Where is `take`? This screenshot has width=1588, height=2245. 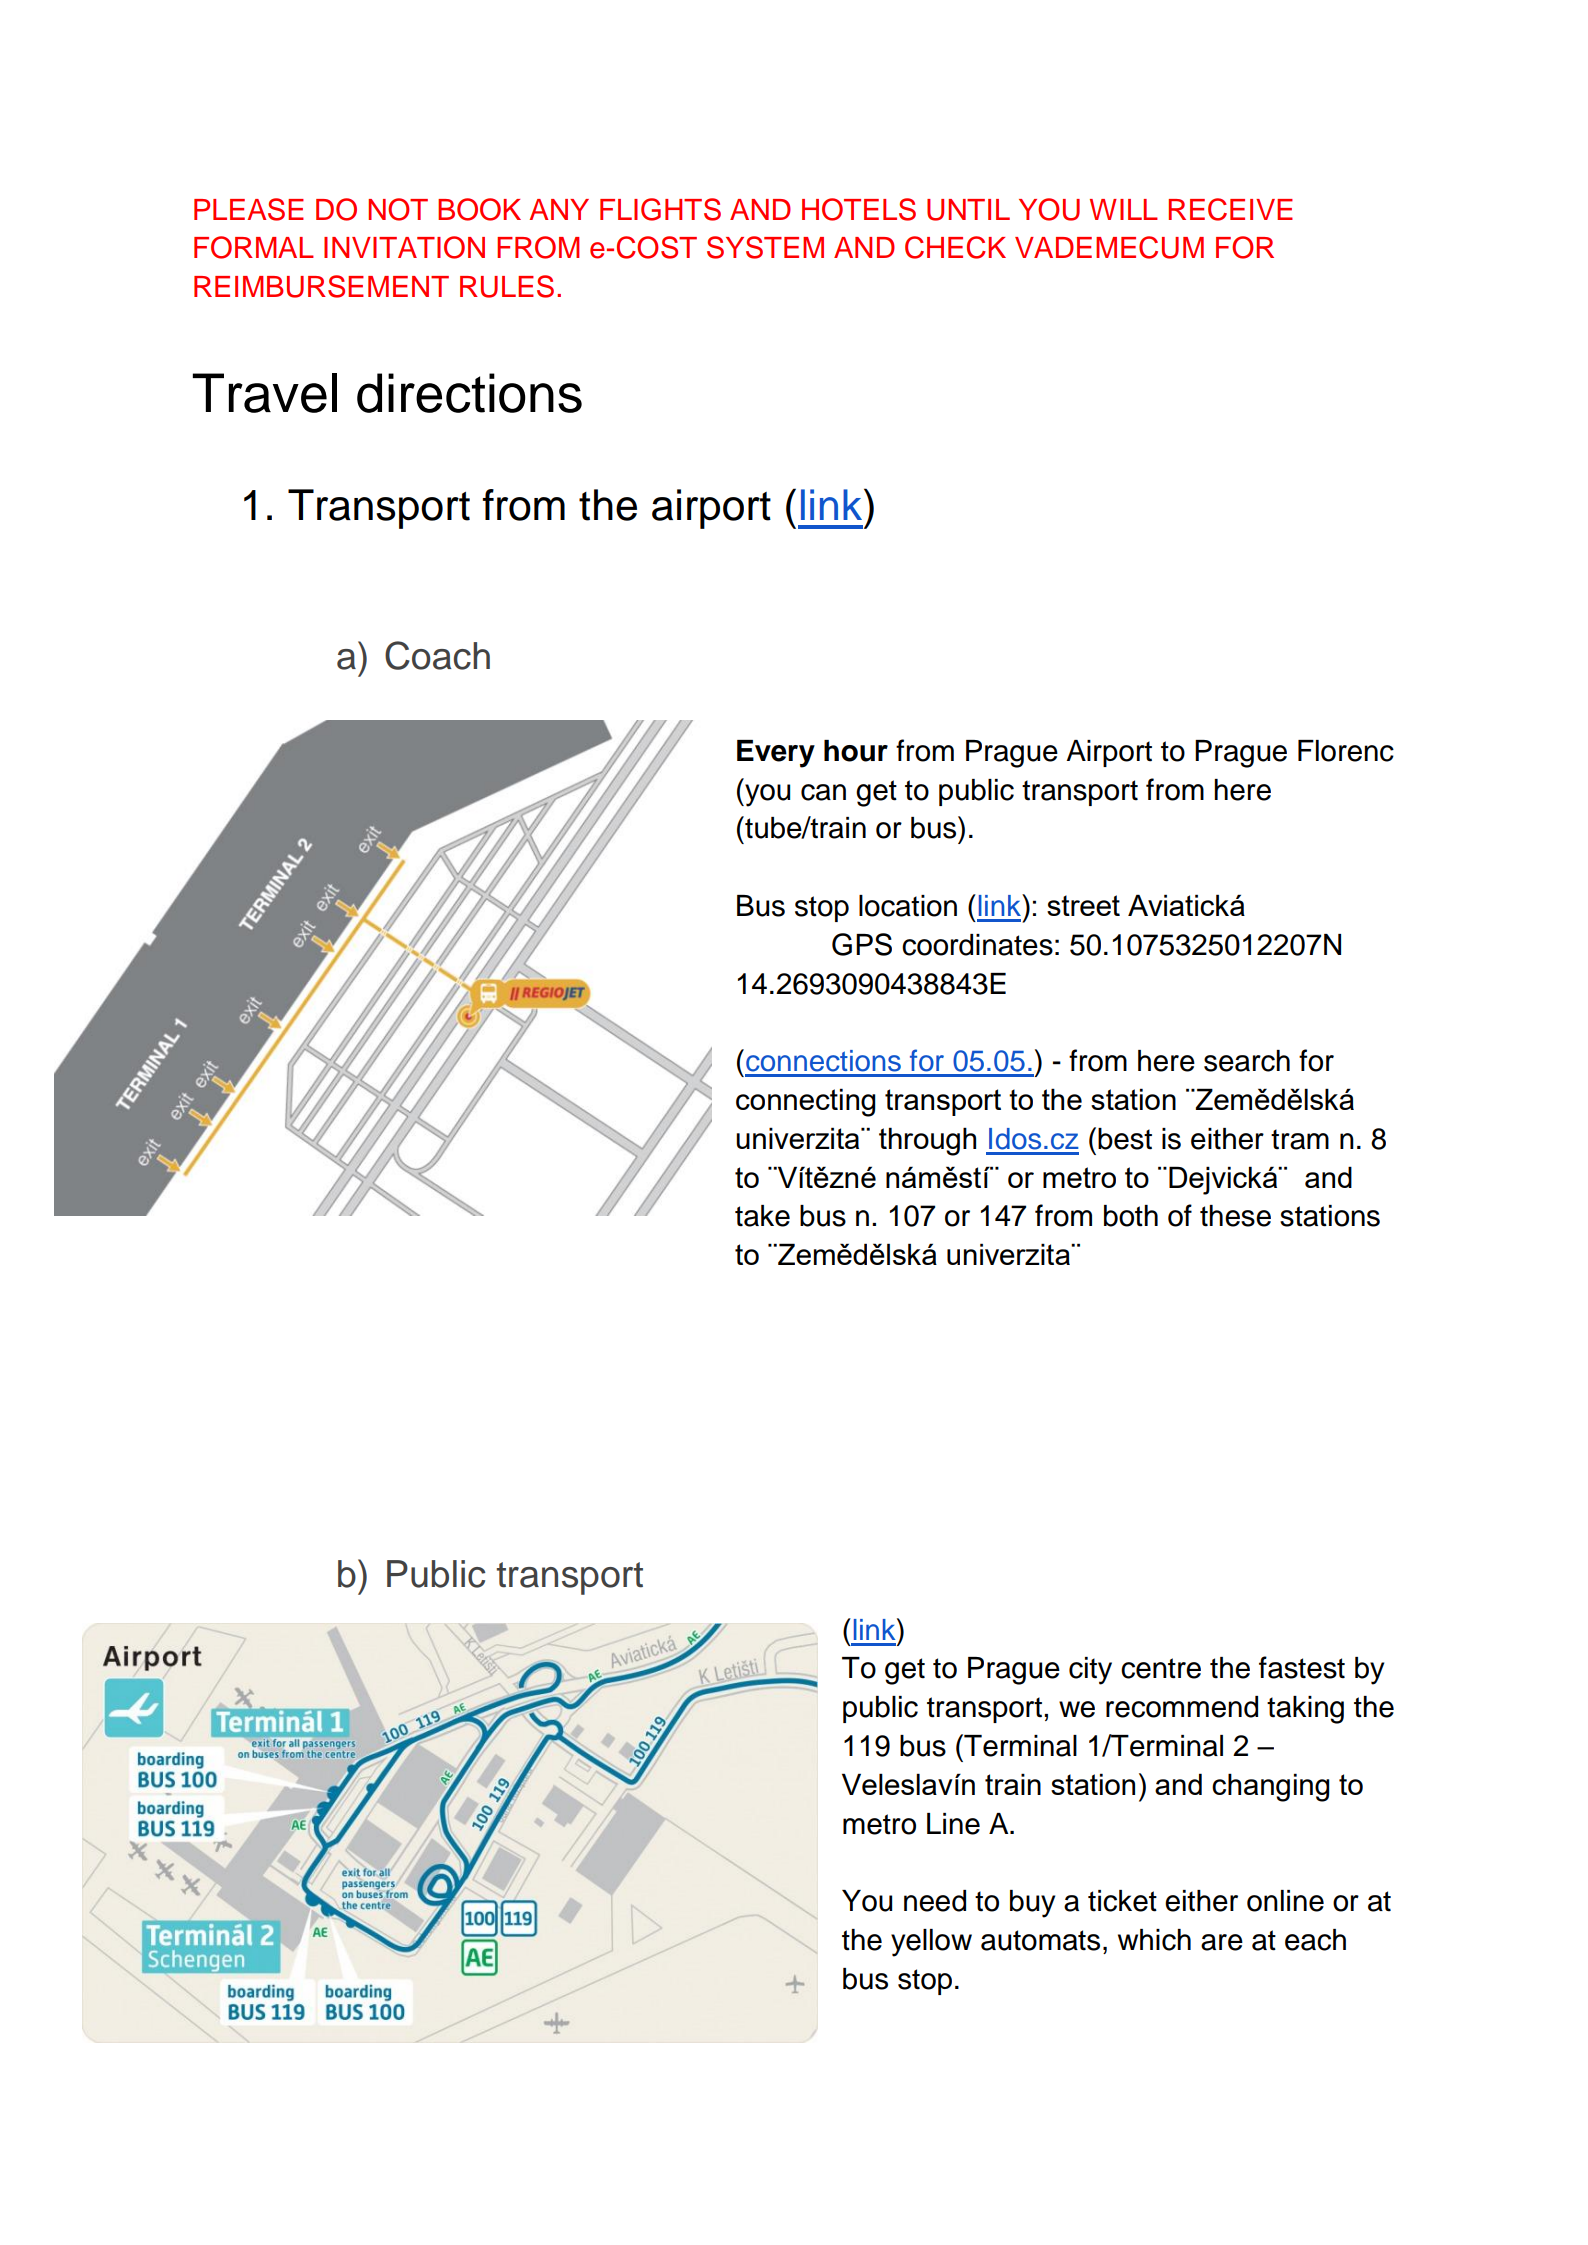 take is located at coordinates (762, 1216).
